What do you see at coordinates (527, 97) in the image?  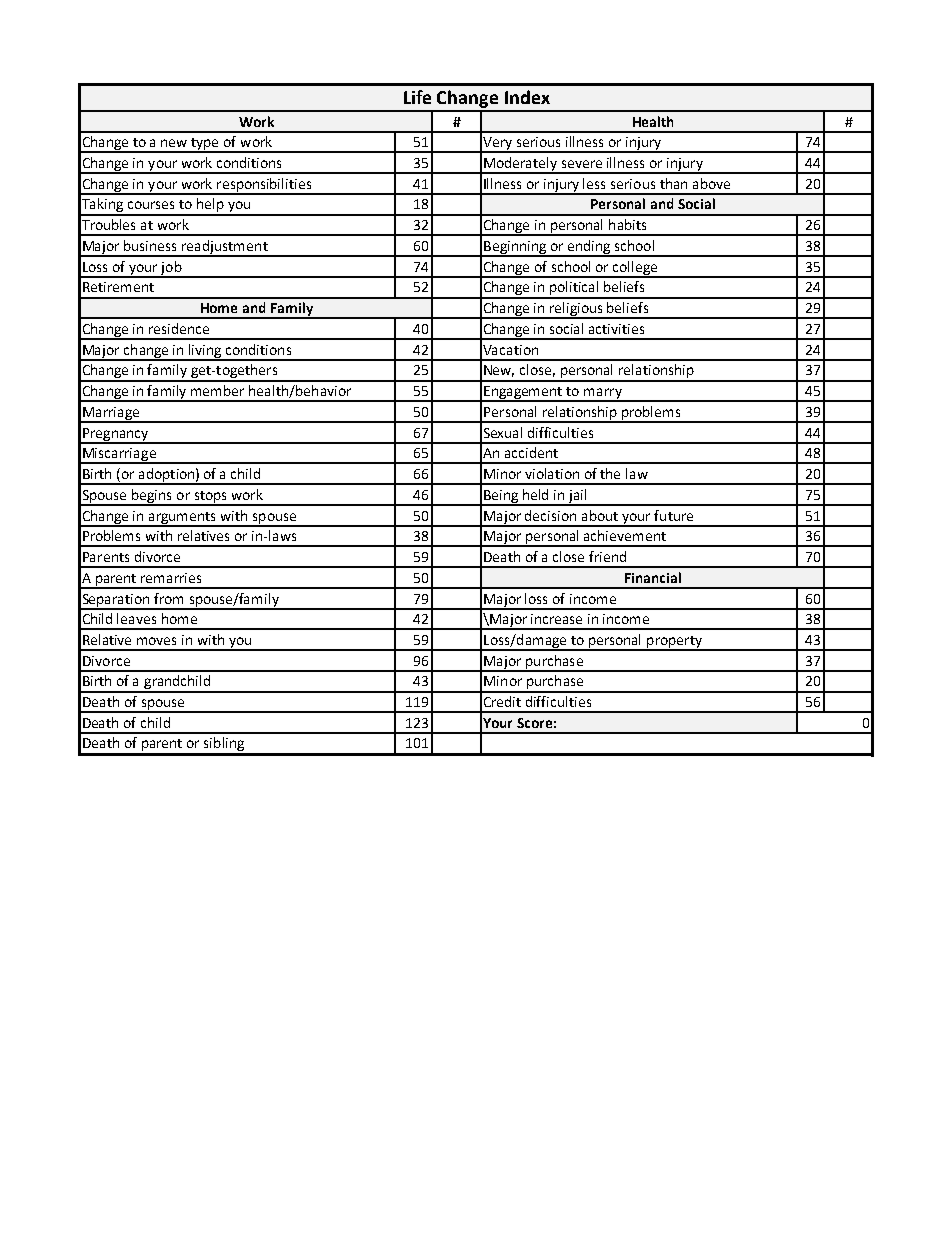 I see `Index` at bounding box center [527, 97].
